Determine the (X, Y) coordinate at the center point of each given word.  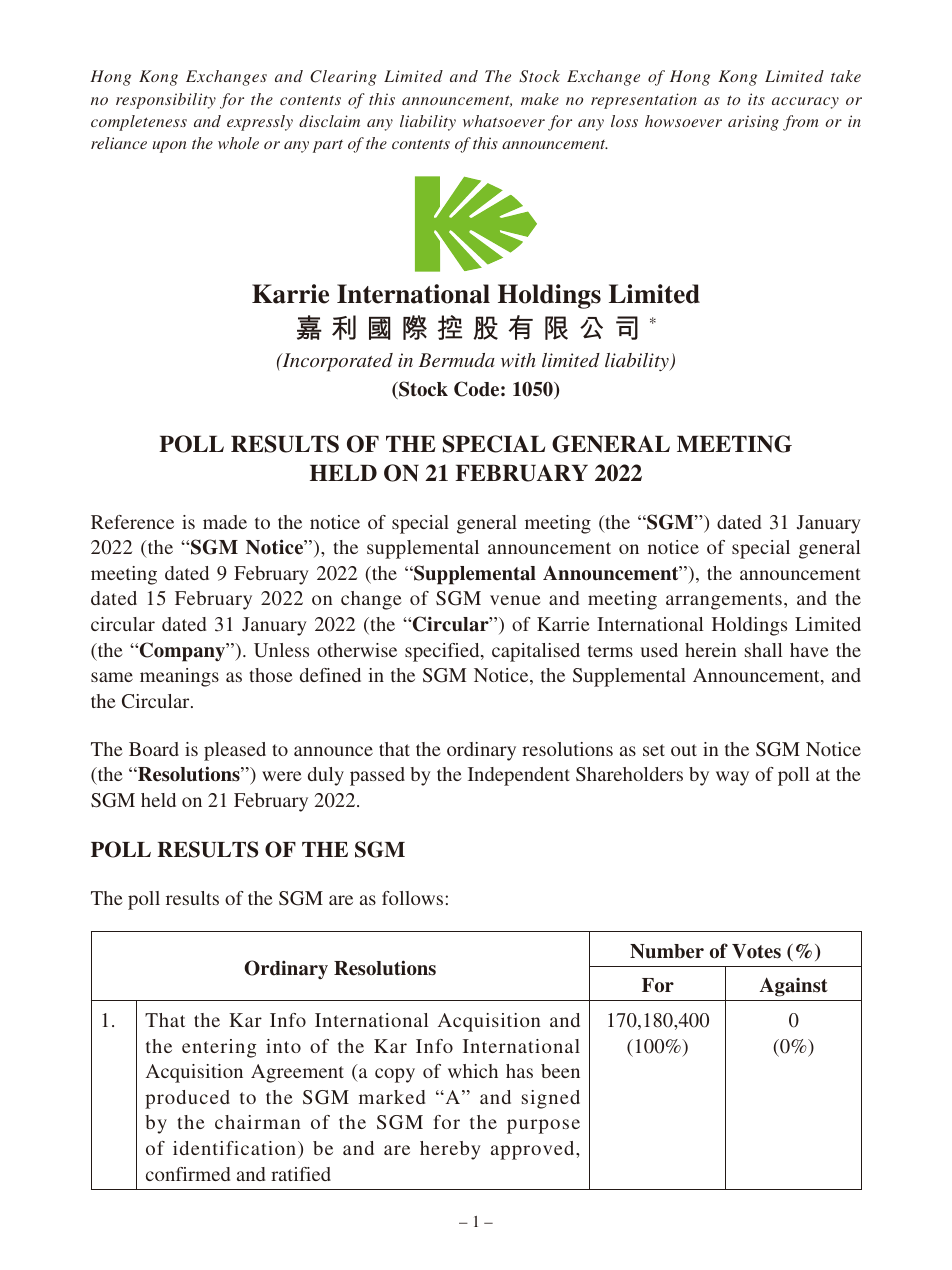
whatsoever (504, 121)
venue (515, 600)
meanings (179, 677)
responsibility (166, 101)
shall (763, 650)
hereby (450, 1150)
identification (236, 1149)
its (756, 99)
